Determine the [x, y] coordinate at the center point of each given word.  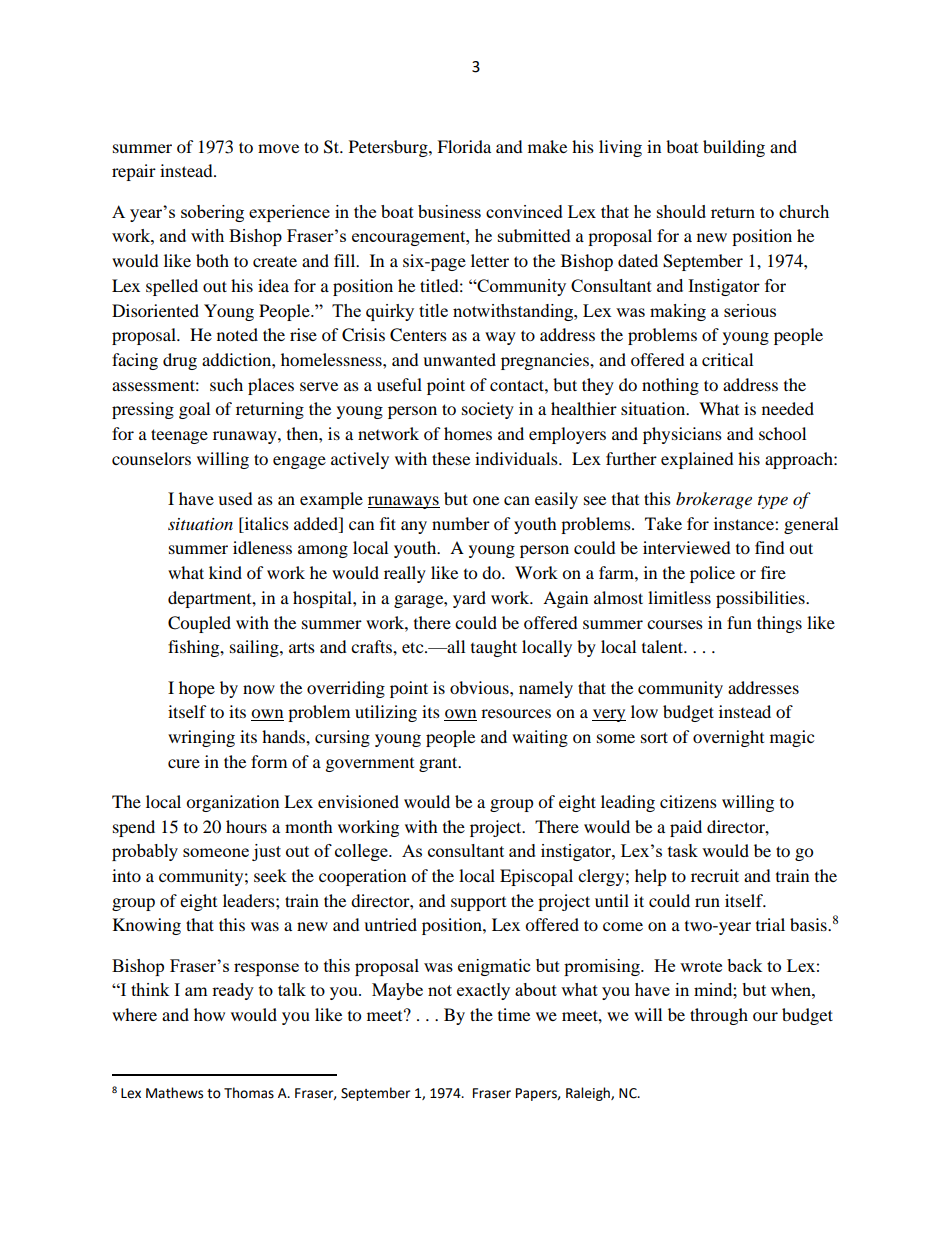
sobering [212, 213]
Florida [464, 146]
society [488, 410]
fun [739, 622]
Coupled [199, 624]
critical [727, 359]
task [683, 850]
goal [194, 410]
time [514, 1014]
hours [246, 826]
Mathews [174, 1093]
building [734, 148]
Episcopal [536, 877]
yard [469, 599]
